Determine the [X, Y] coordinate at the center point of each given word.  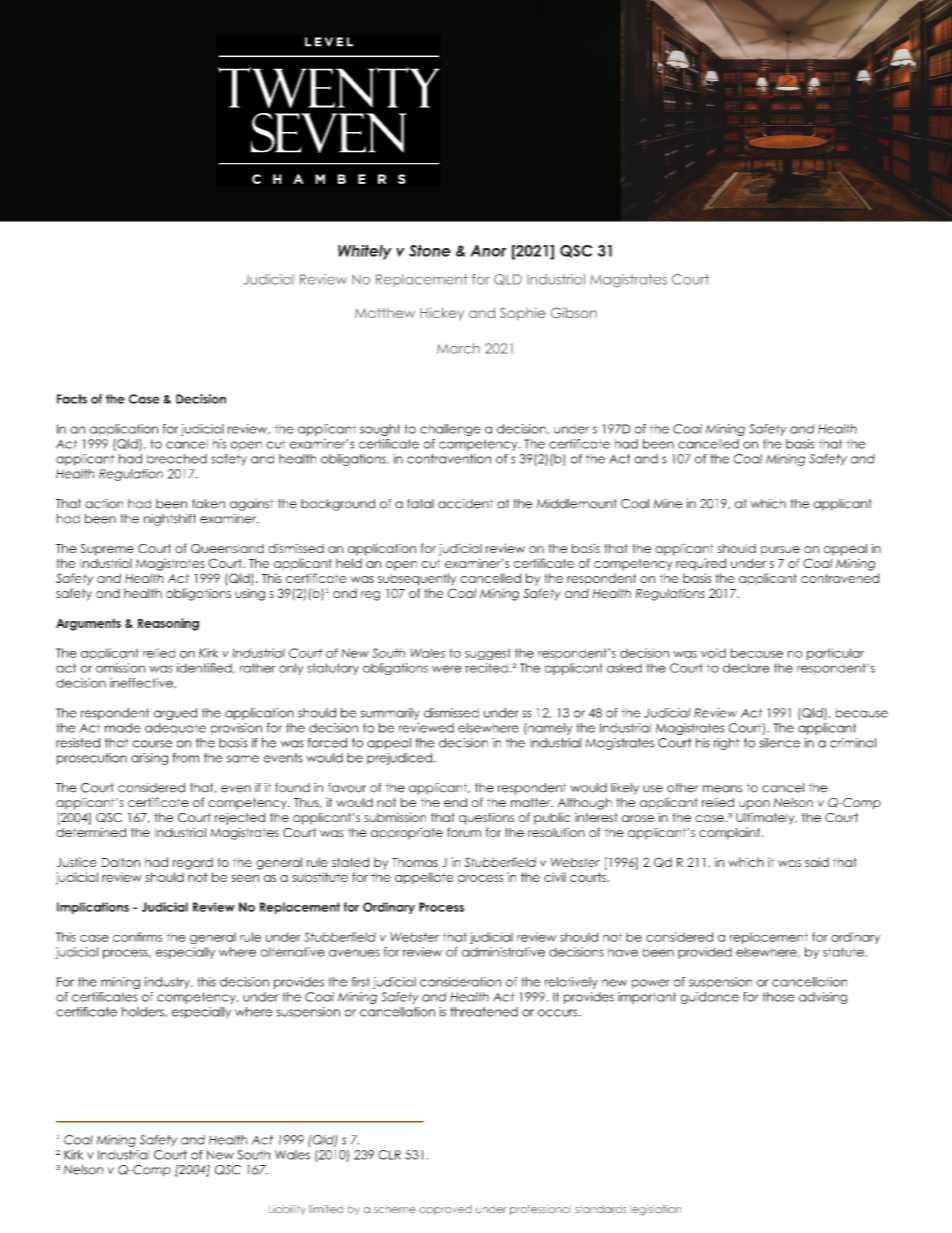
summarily [390, 714]
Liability [287, 1210]
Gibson [574, 313]
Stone [430, 251]
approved [445, 1210]
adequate [175, 729]
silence [779, 743]
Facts [72, 399]
